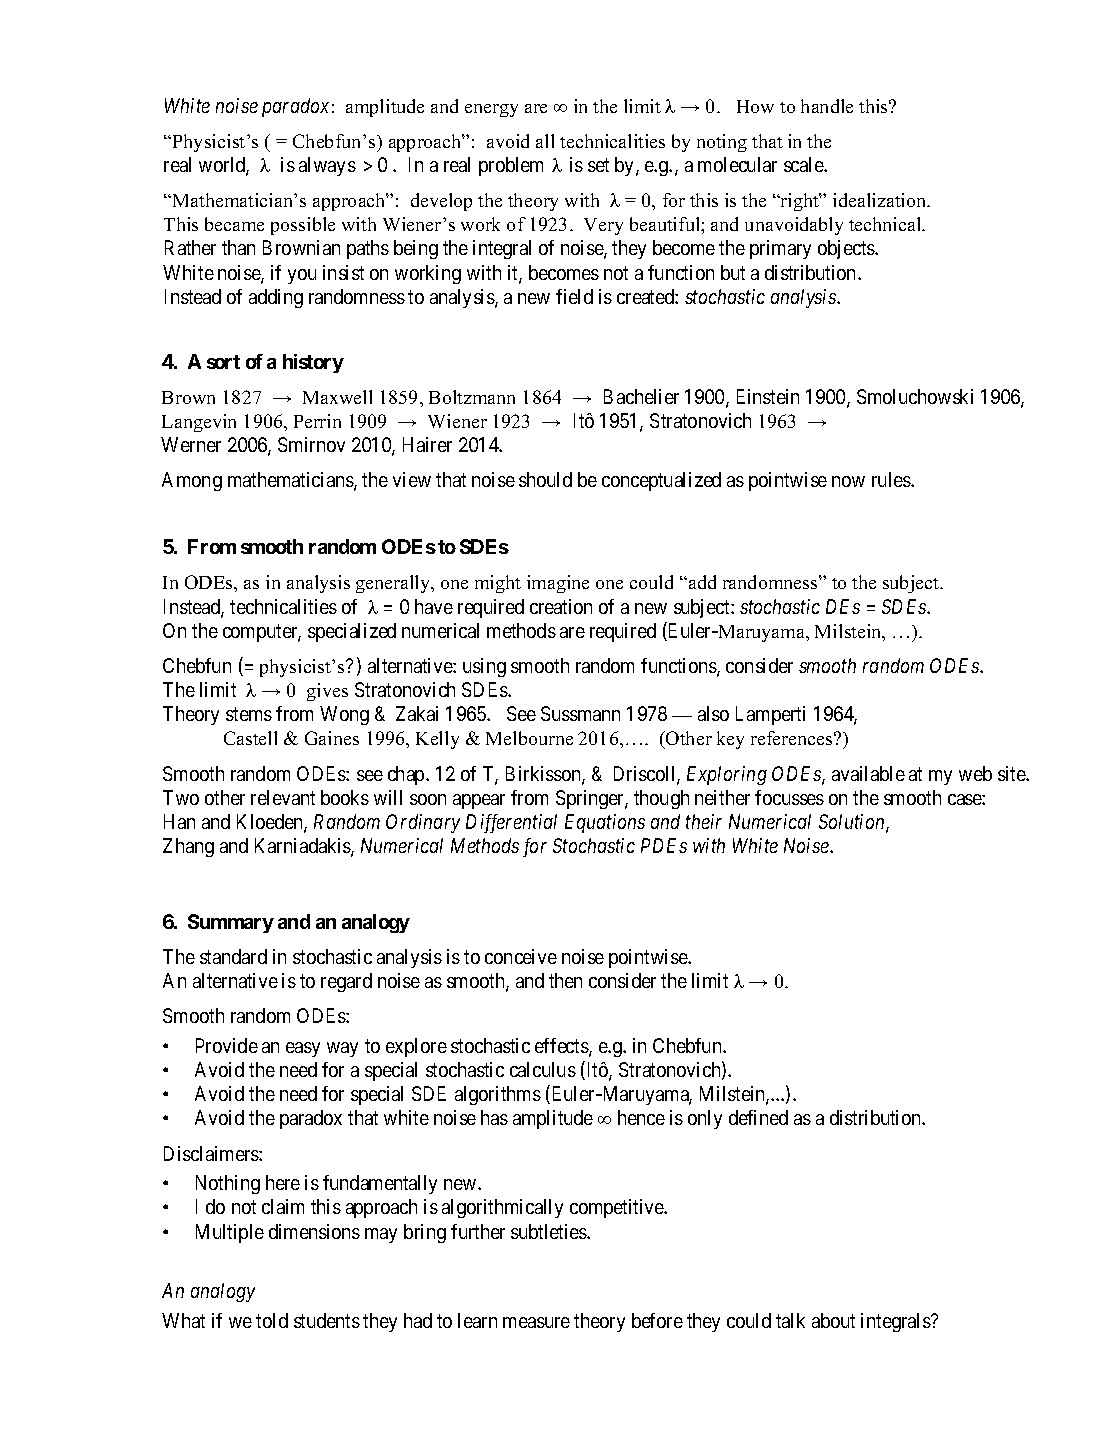 The image size is (1120, 1450). What do you see at coordinates (529, 738) in the image?
I see `Melbourne` at bounding box center [529, 738].
